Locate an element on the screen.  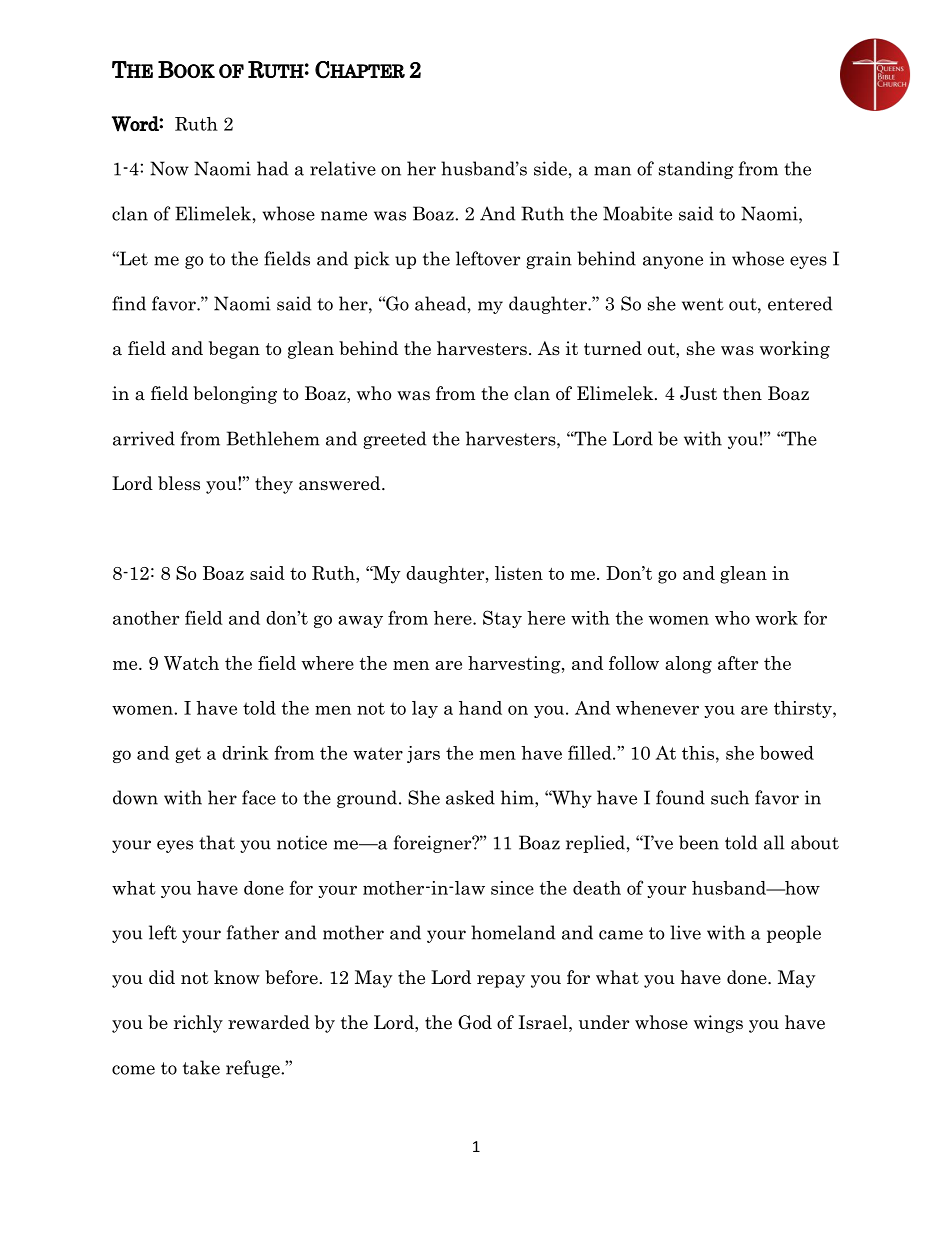
side is located at coordinates (550, 168).
